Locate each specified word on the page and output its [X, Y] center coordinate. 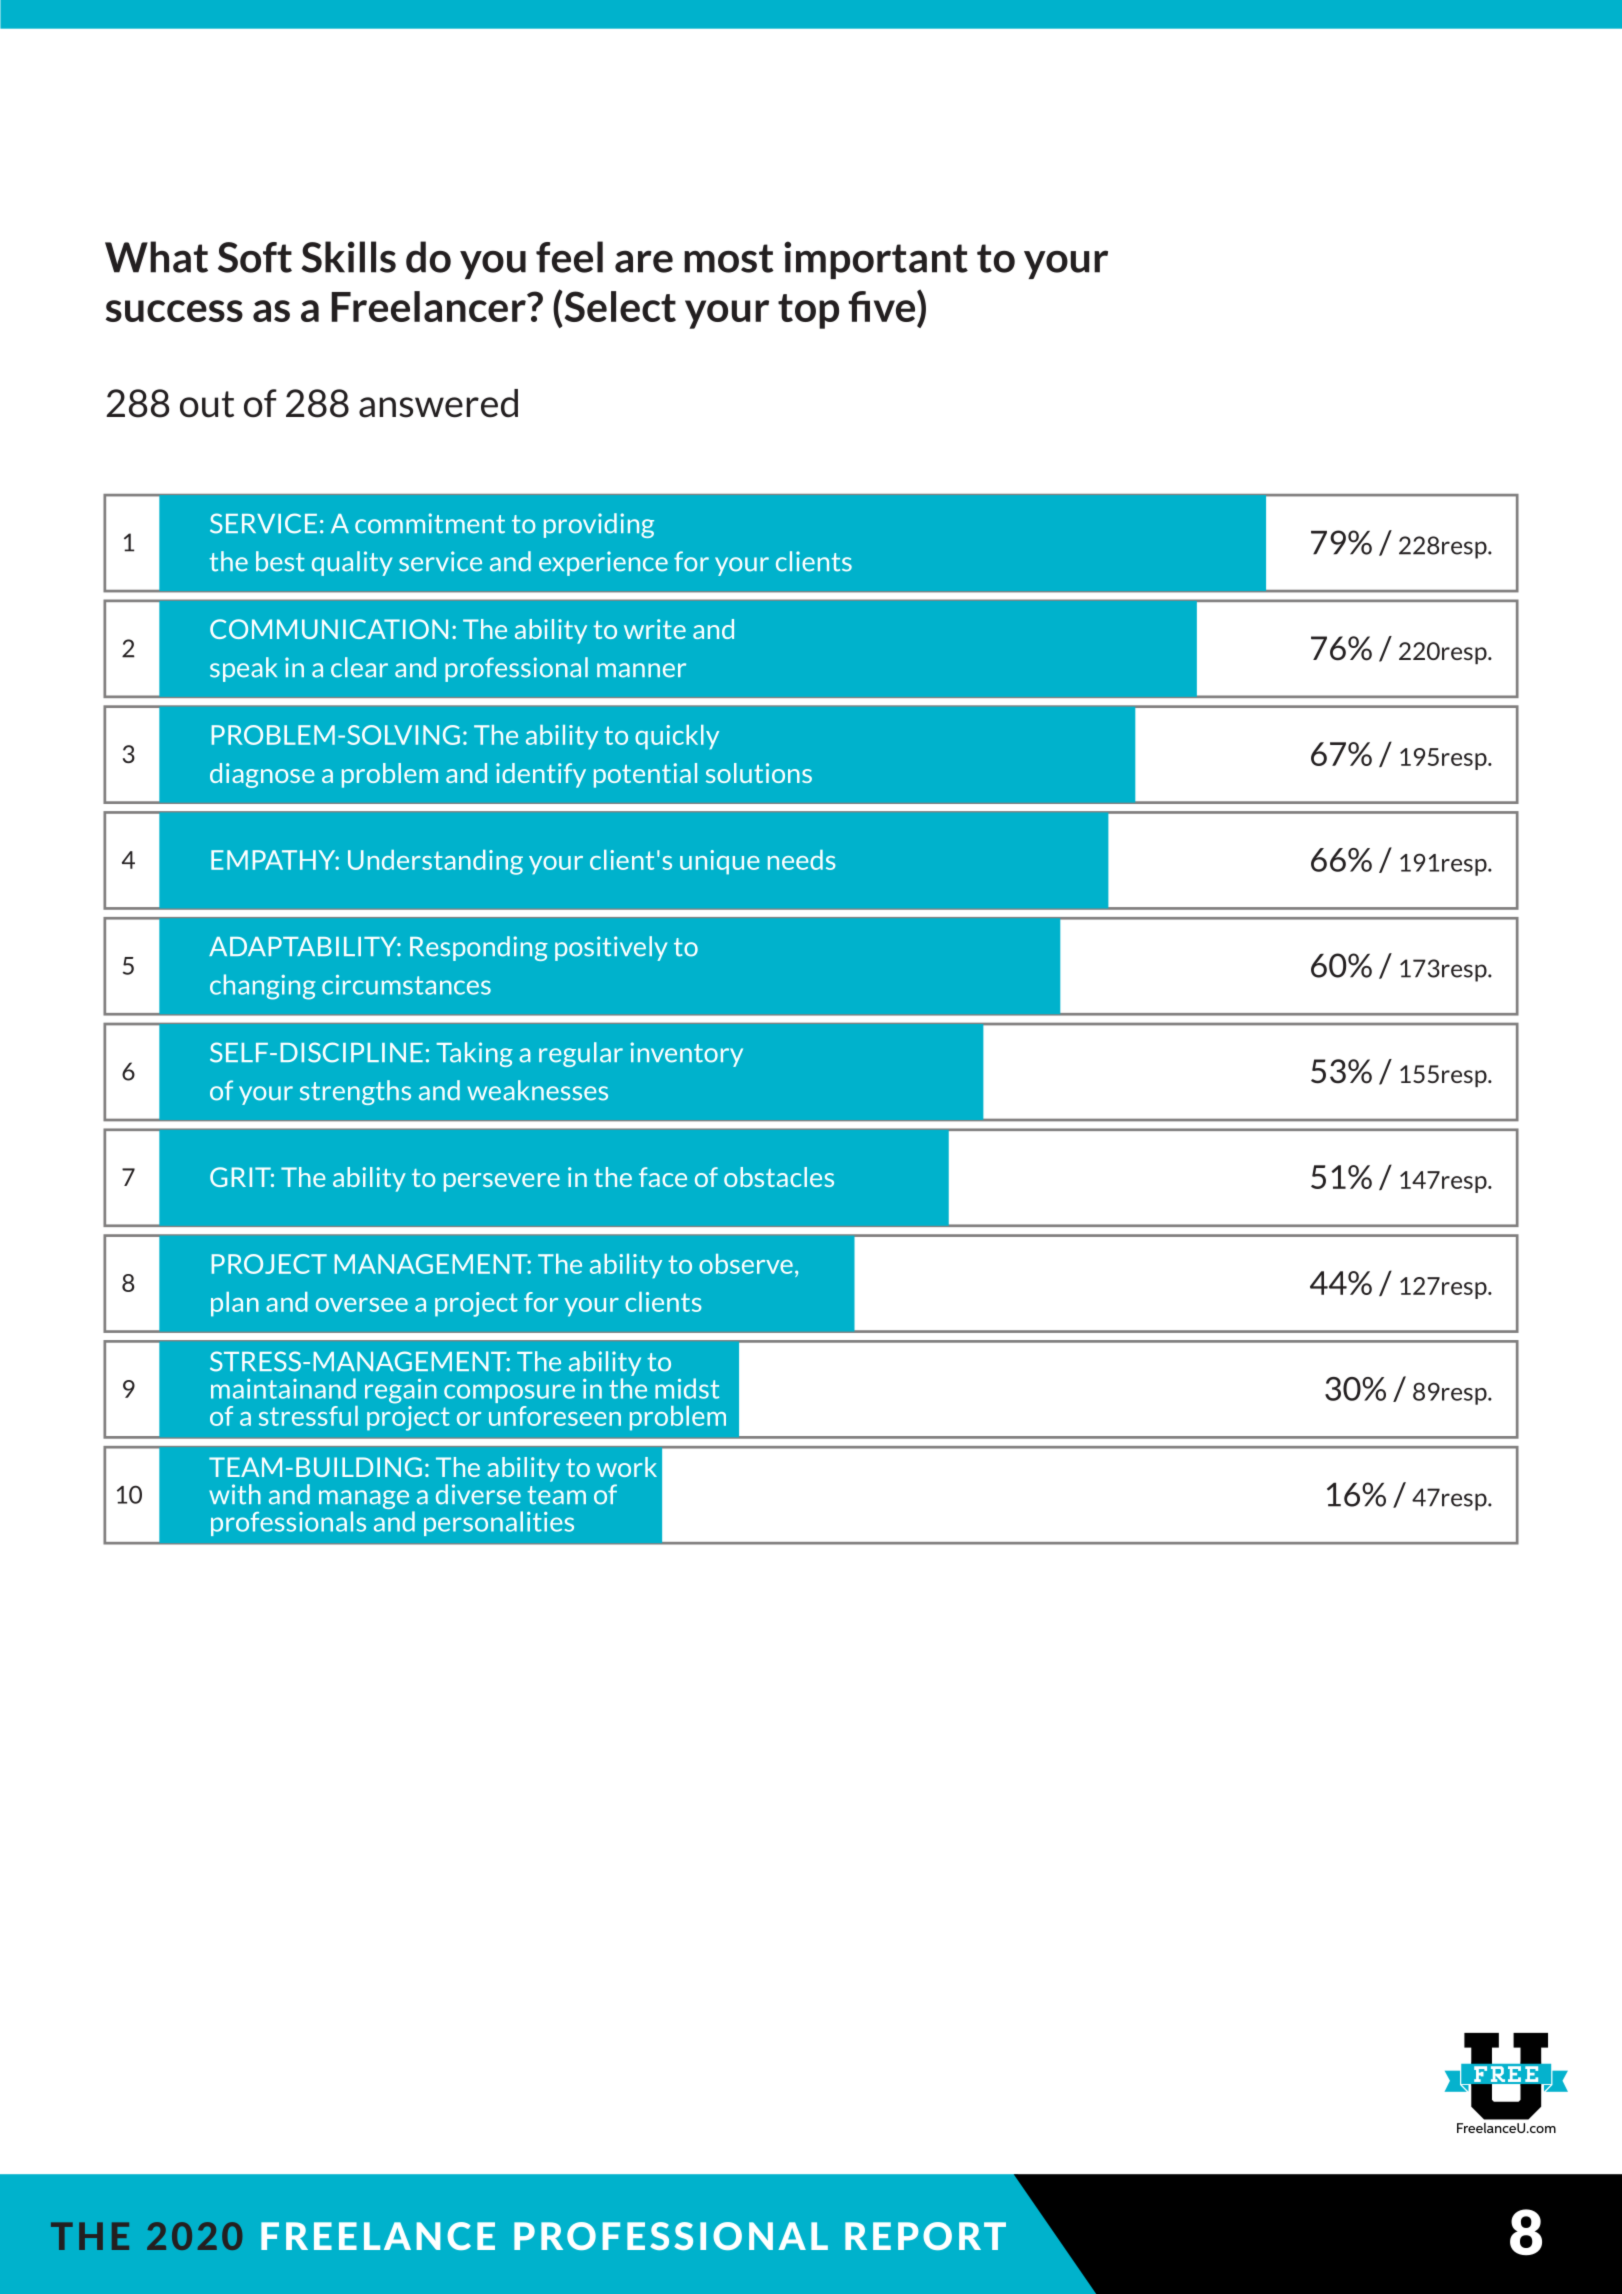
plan [235, 1304]
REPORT [925, 2236]
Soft [255, 257]
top [808, 311]
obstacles [779, 1177]
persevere [502, 1182]
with [235, 1494]
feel [569, 257]
